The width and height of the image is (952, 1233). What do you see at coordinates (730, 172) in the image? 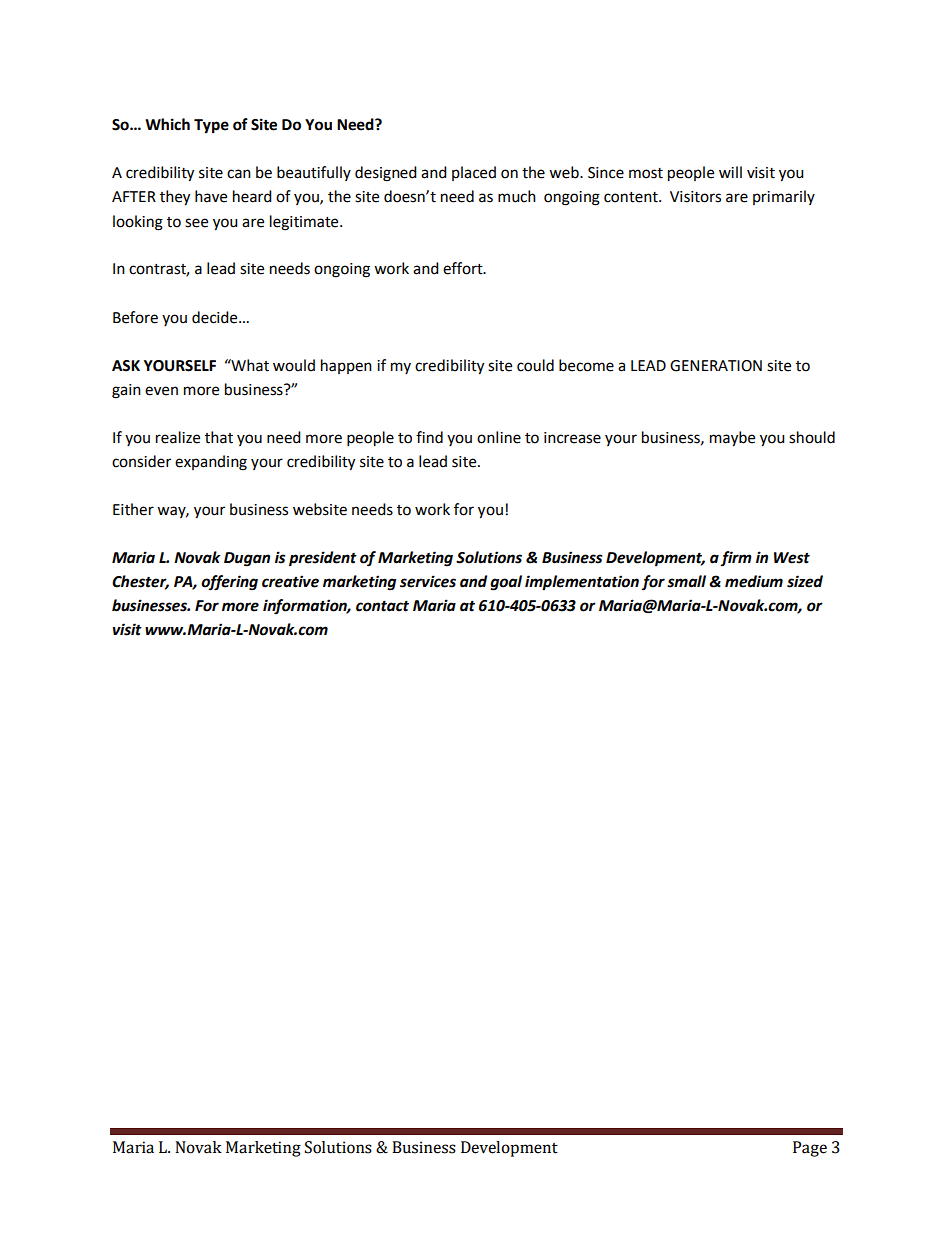
I see `will` at bounding box center [730, 172].
